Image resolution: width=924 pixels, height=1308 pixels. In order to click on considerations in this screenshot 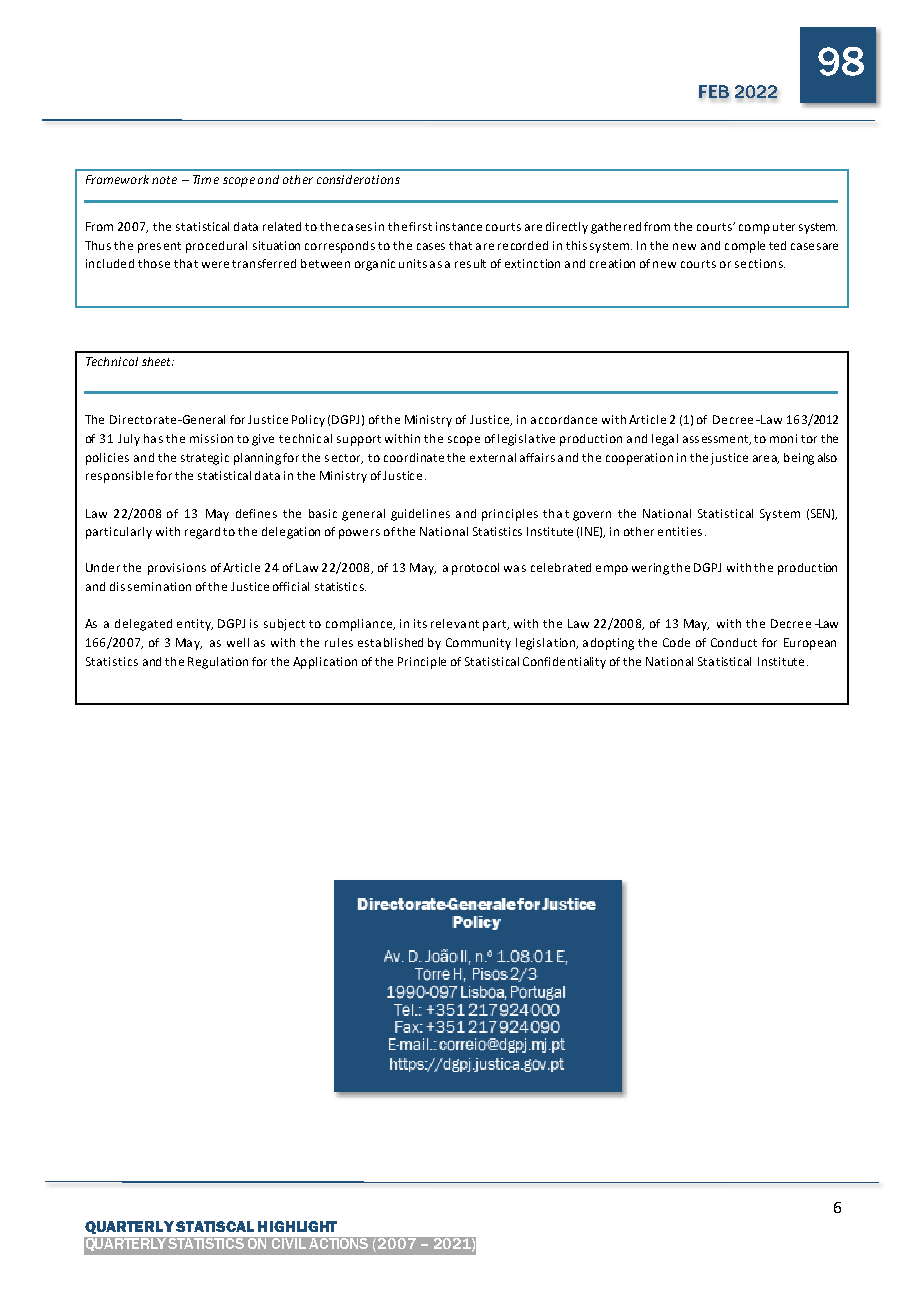, I will do `click(358, 179)`.
